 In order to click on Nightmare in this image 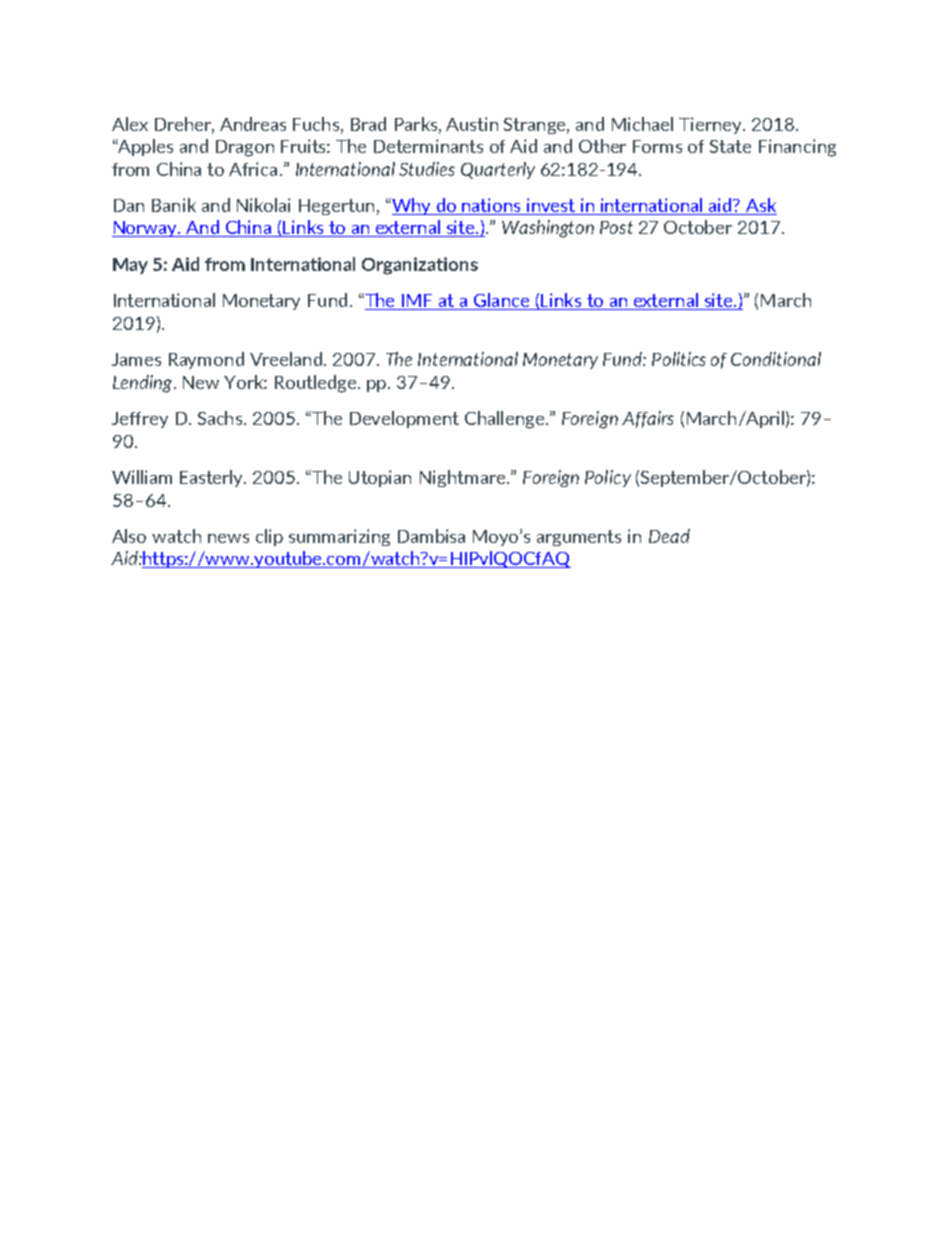, I will do `click(464, 478)`.
